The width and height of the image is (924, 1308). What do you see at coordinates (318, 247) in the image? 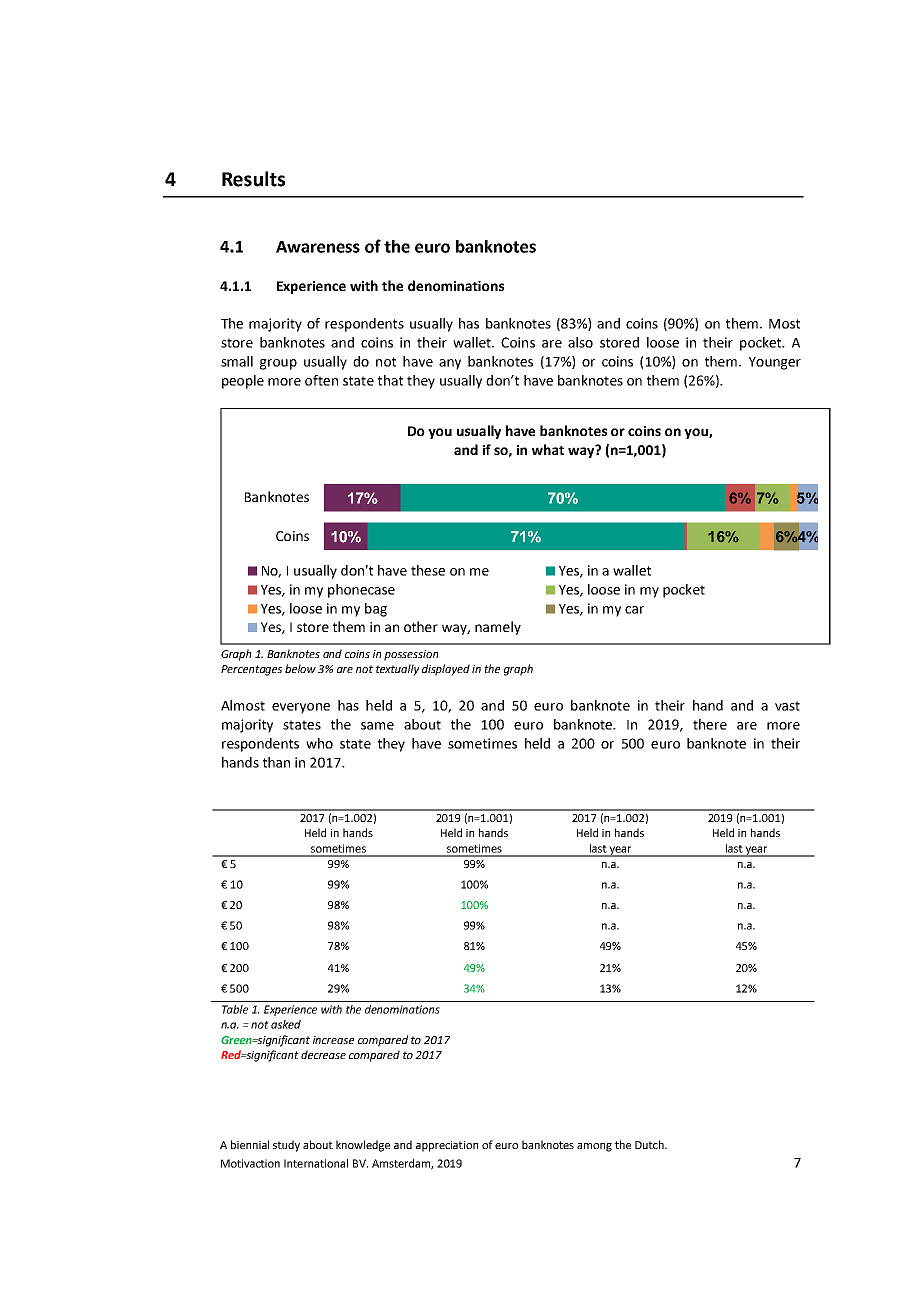
I see `Awareness` at bounding box center [318, 247].
